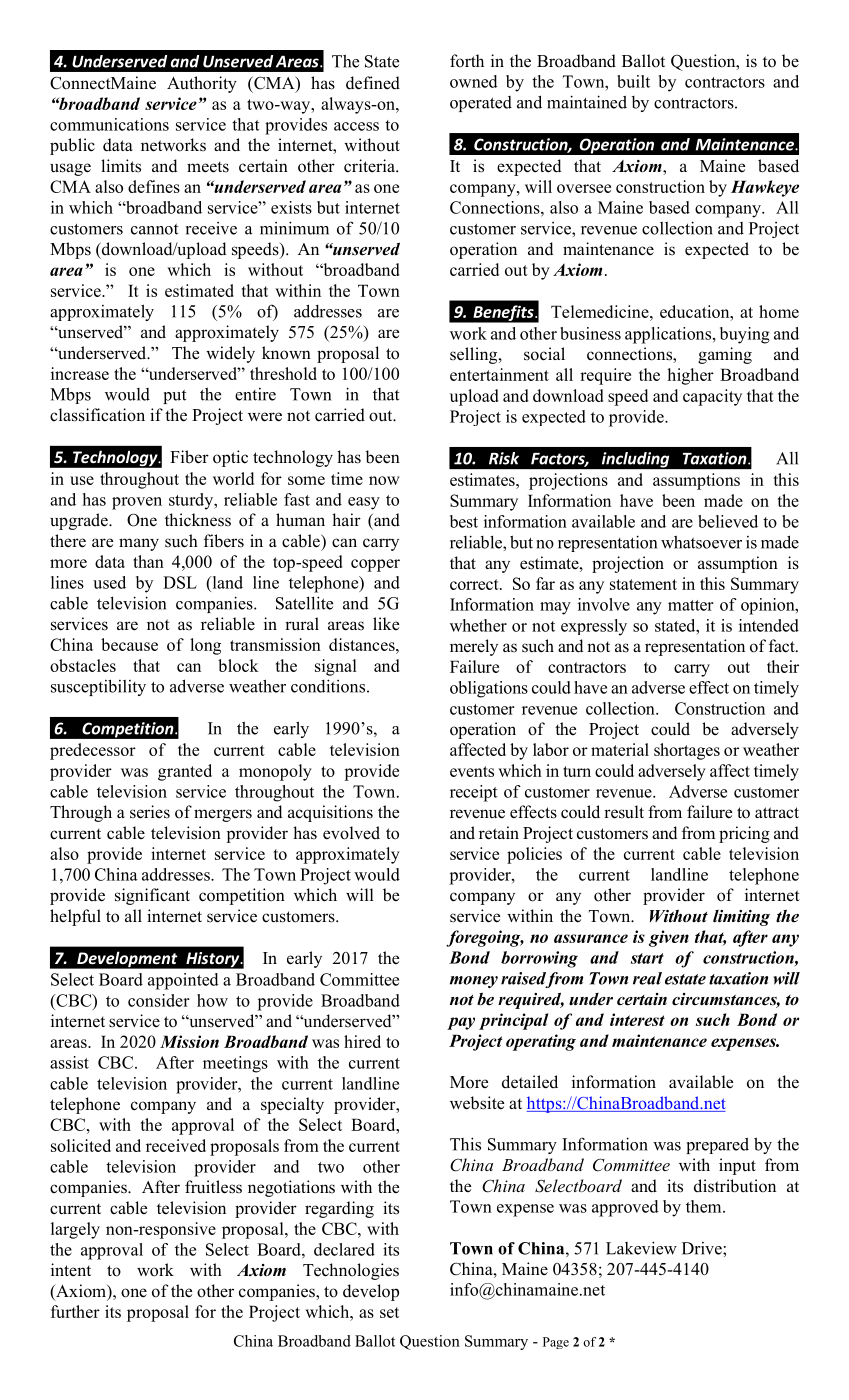 The width and height of the page is (849, 1400). What do you see at coordinates (633, 81) in the page?
I see `built` at bounding box center [633, 81].
